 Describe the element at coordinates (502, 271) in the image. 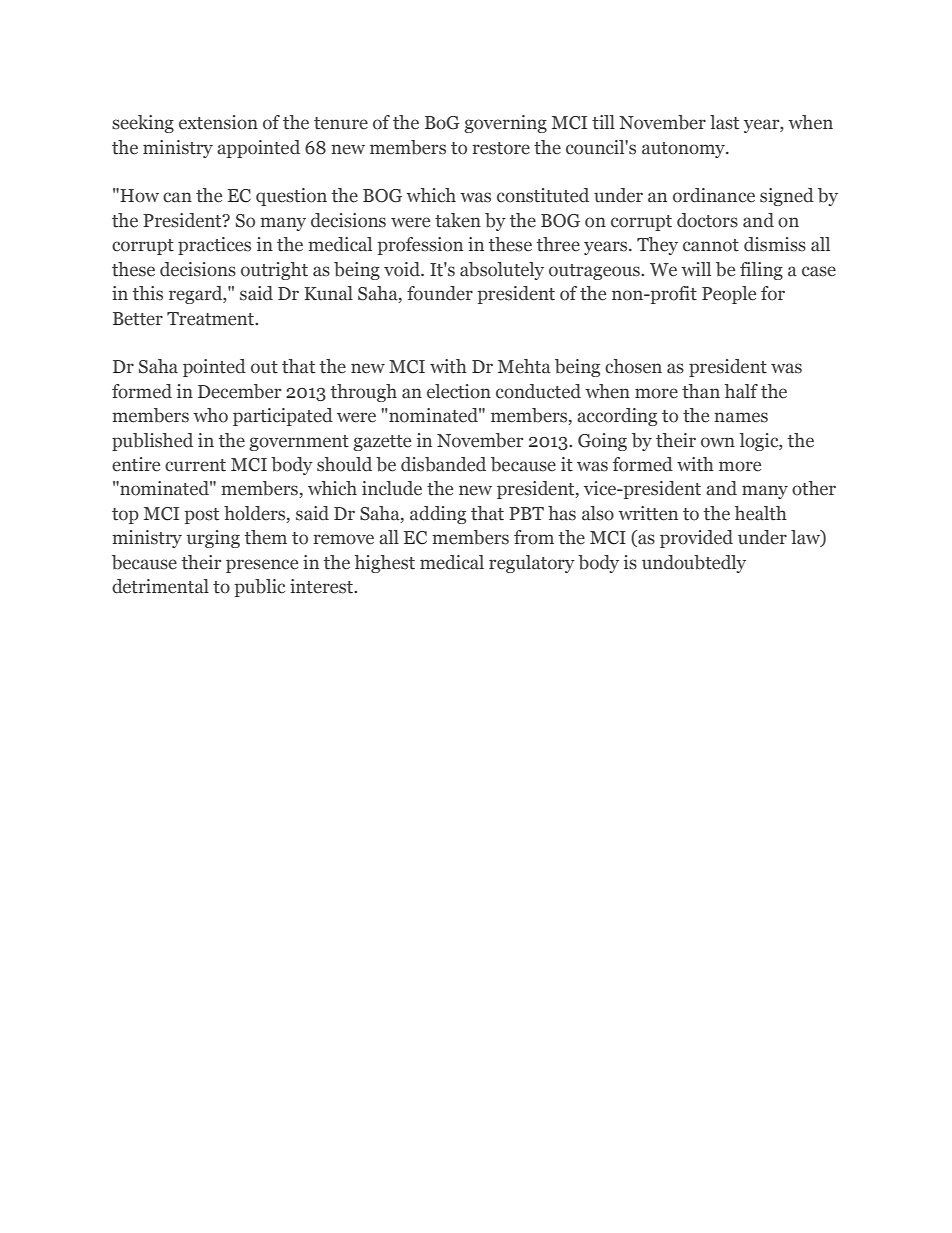

I see `absolutely` at that location.
